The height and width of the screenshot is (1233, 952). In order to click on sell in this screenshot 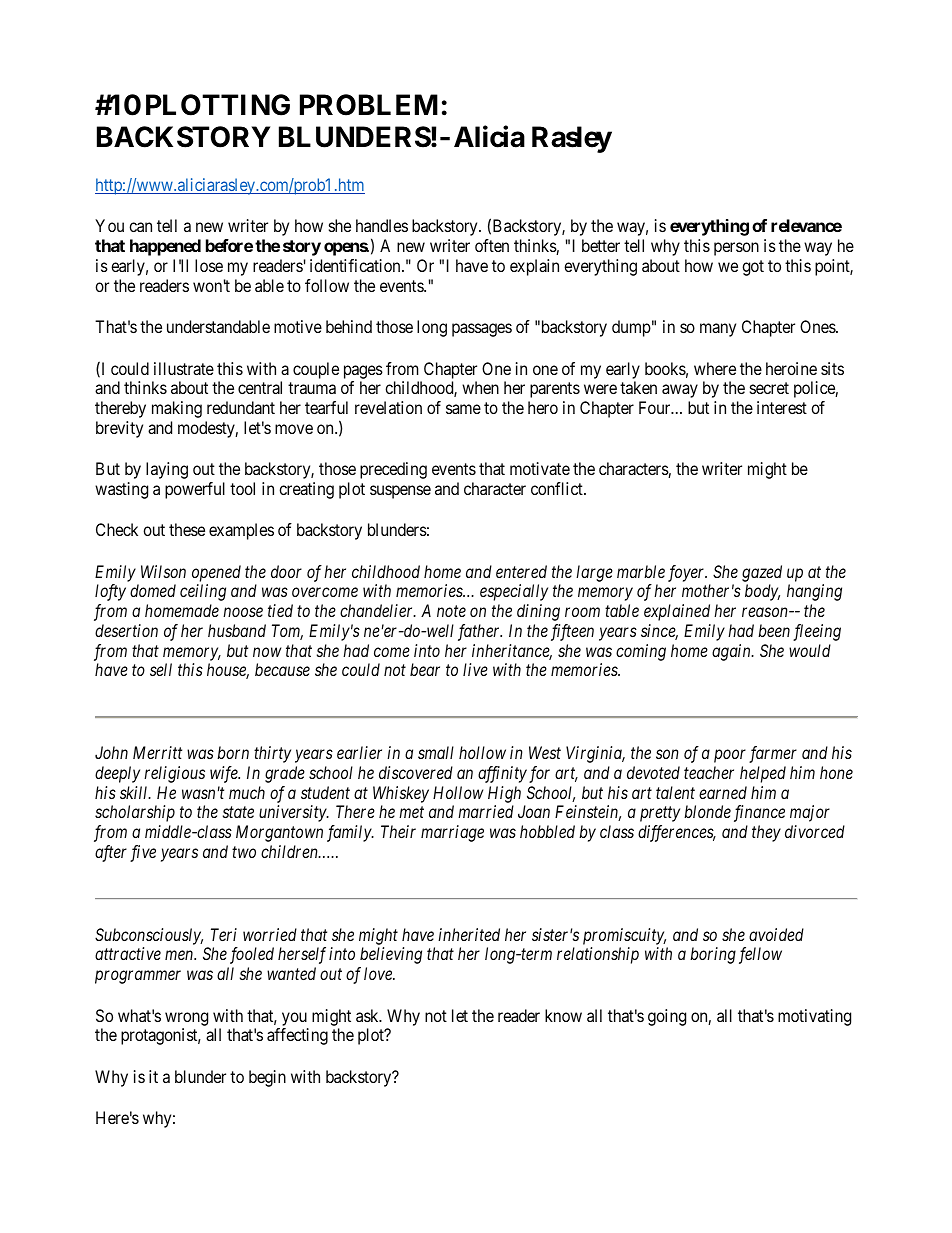, I will do `click(161, 669)`.
